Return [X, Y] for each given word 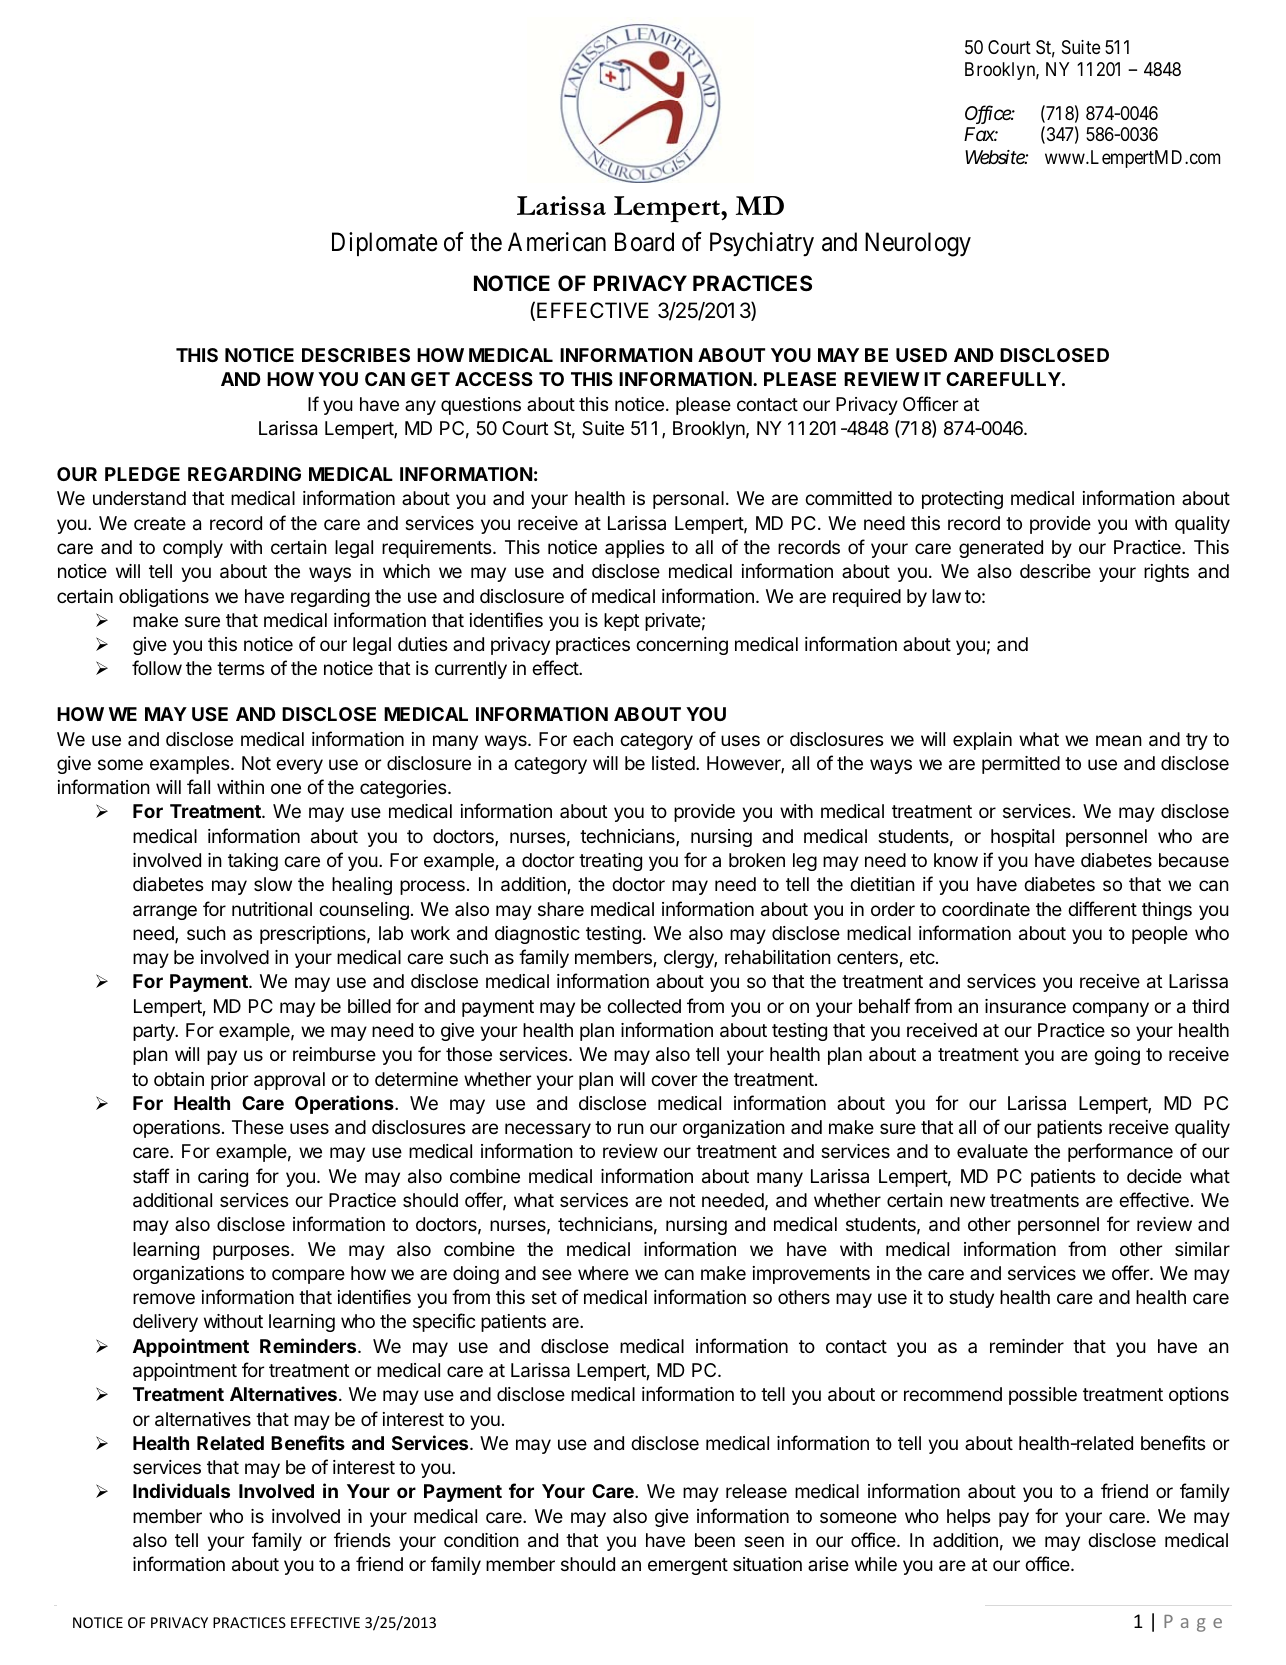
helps [968, 1518]
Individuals [181, 1490]
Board [644, 242]
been [715, 1540]
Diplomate [384, 244]
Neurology [918, 244]
